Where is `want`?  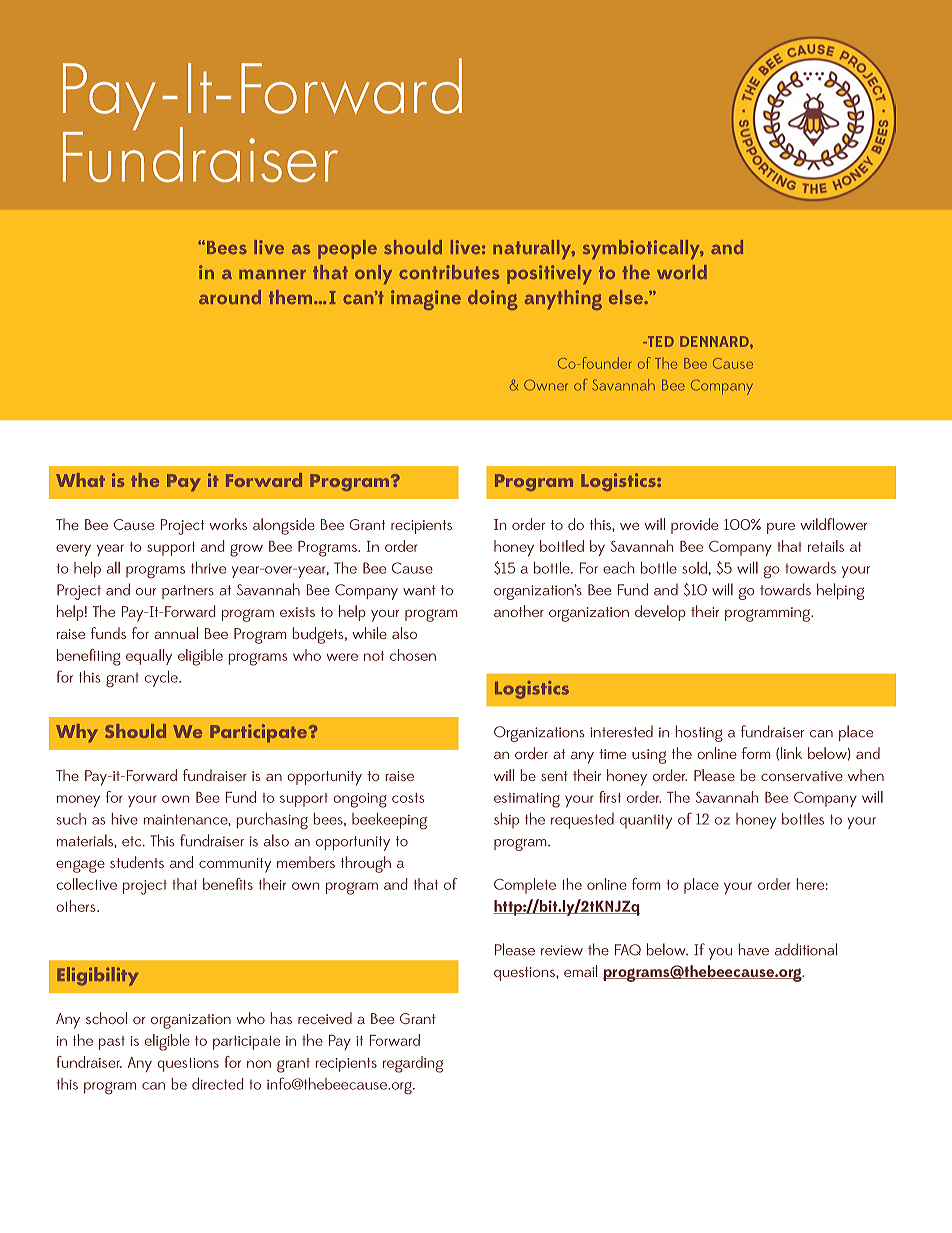 want is located at coordinates (419, 590).
